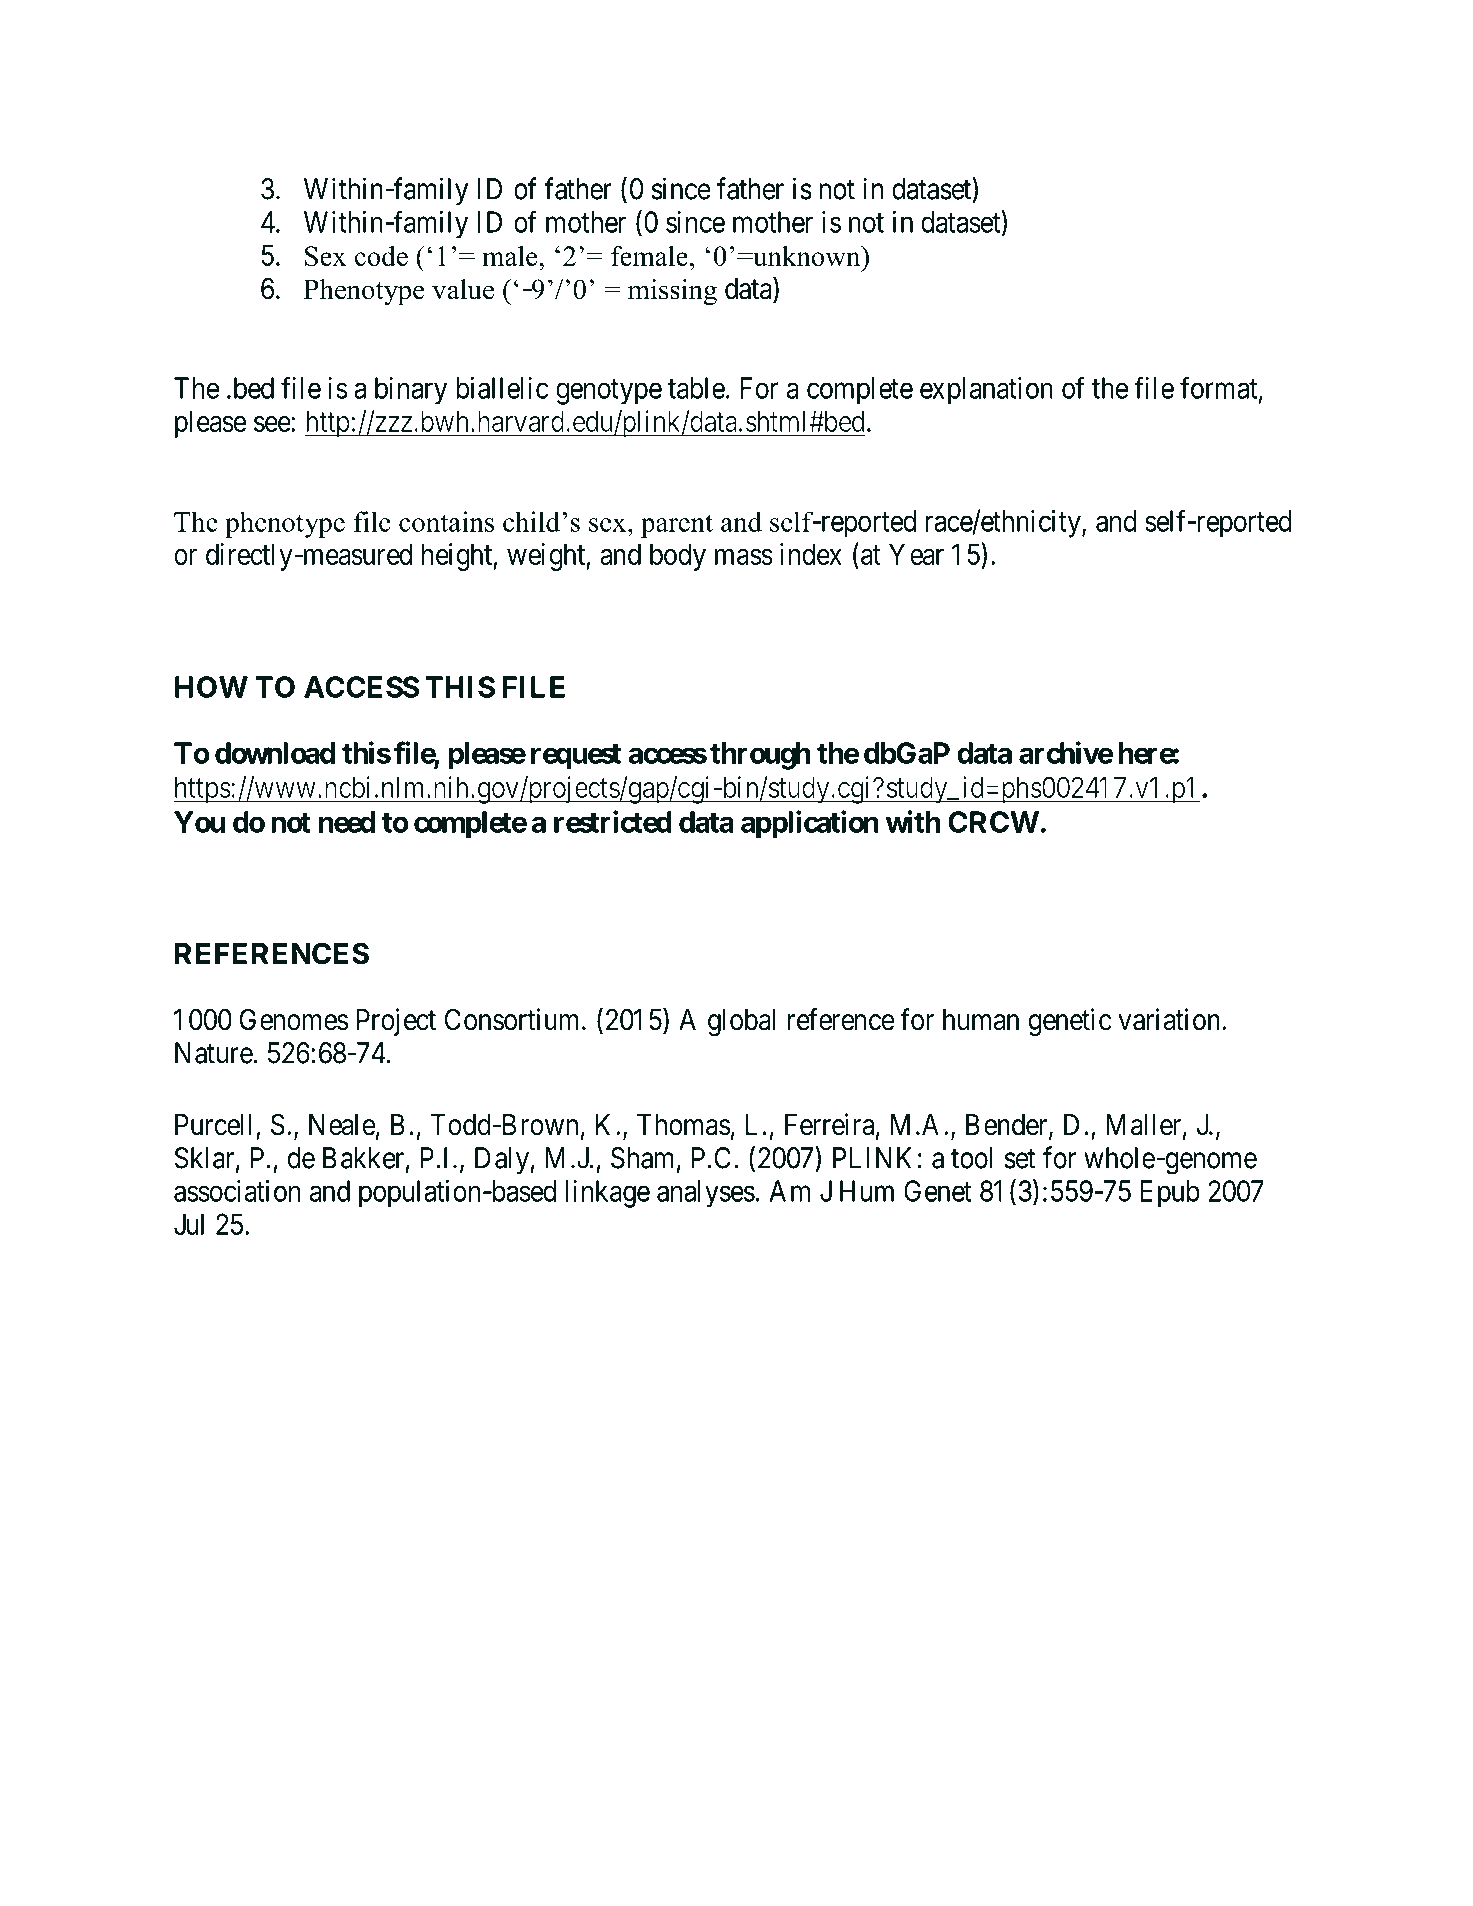 The image size is (1473, 1906). I want to click on Year, so click(916, 554).
